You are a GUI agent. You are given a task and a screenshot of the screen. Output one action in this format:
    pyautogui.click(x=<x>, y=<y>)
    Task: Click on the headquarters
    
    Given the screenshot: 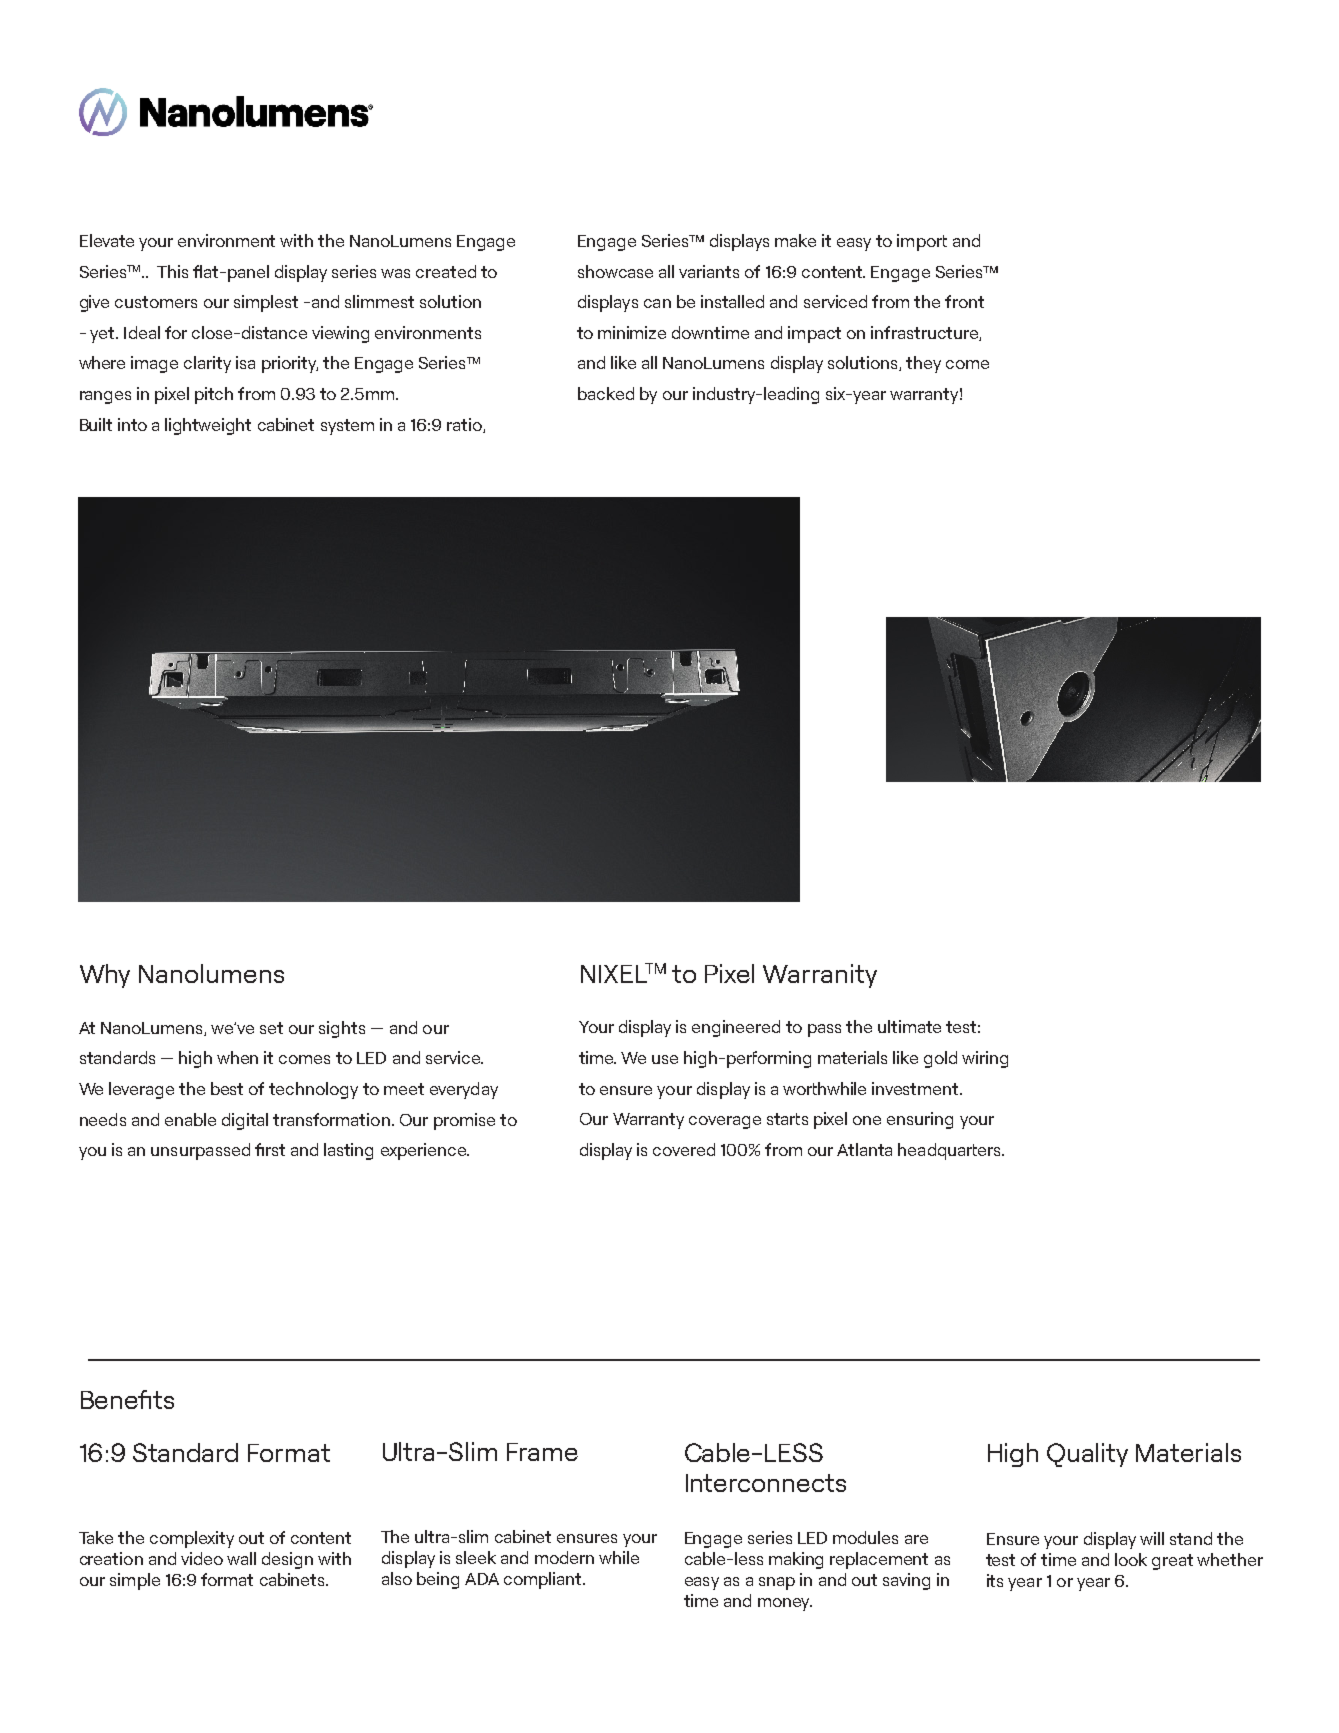 What is the action you would take?
    pyautogui.click(x=950, y=1151)
